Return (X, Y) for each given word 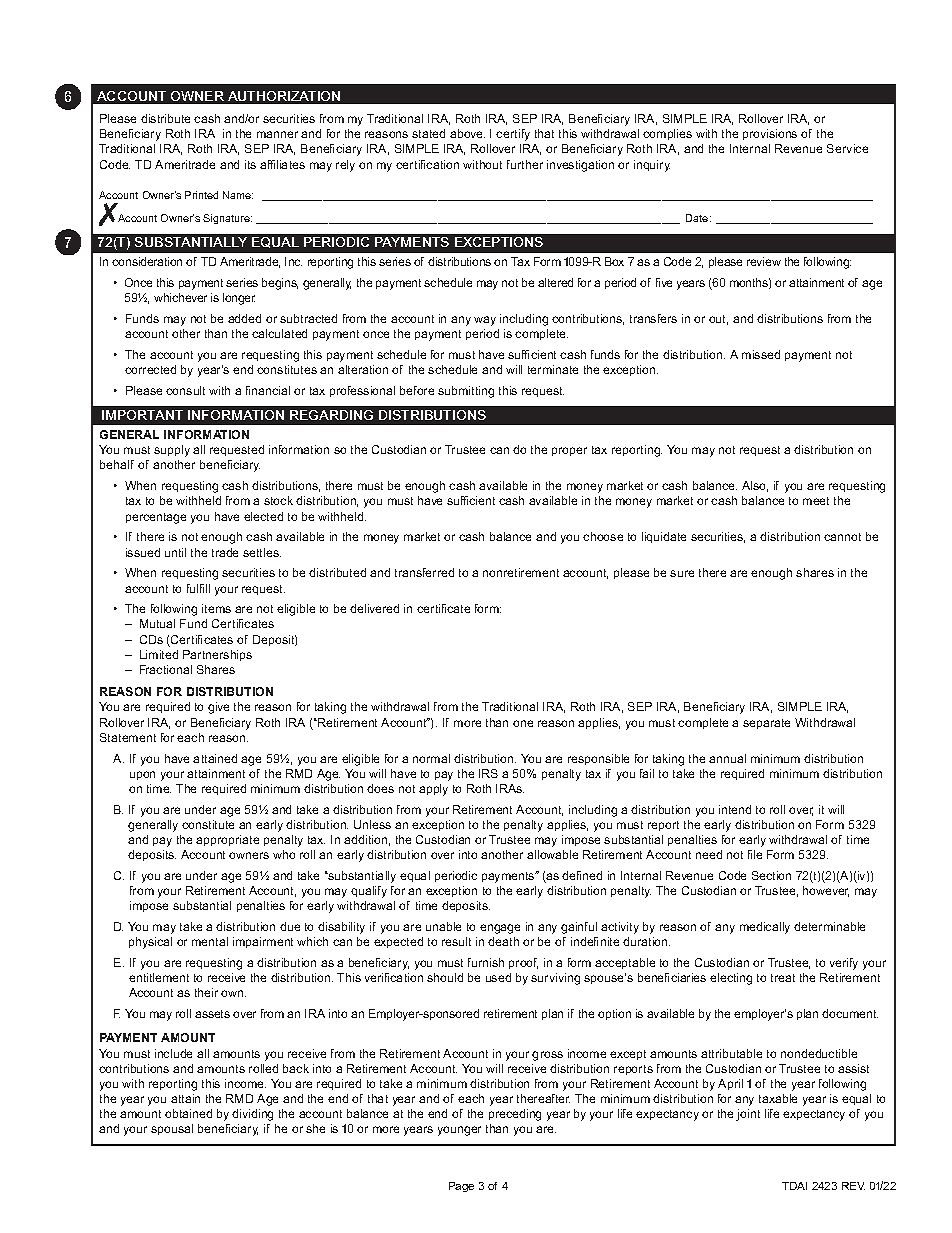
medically (765, 928)
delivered (374, 608)
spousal (172, 1129)
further (525, 164)
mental (210, 941)
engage (500, 929)
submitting (466, 392)
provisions (770, 134)
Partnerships (217, 655)
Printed (201, 195)
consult (185, 390)
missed (761, 354)
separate (766, 724)
